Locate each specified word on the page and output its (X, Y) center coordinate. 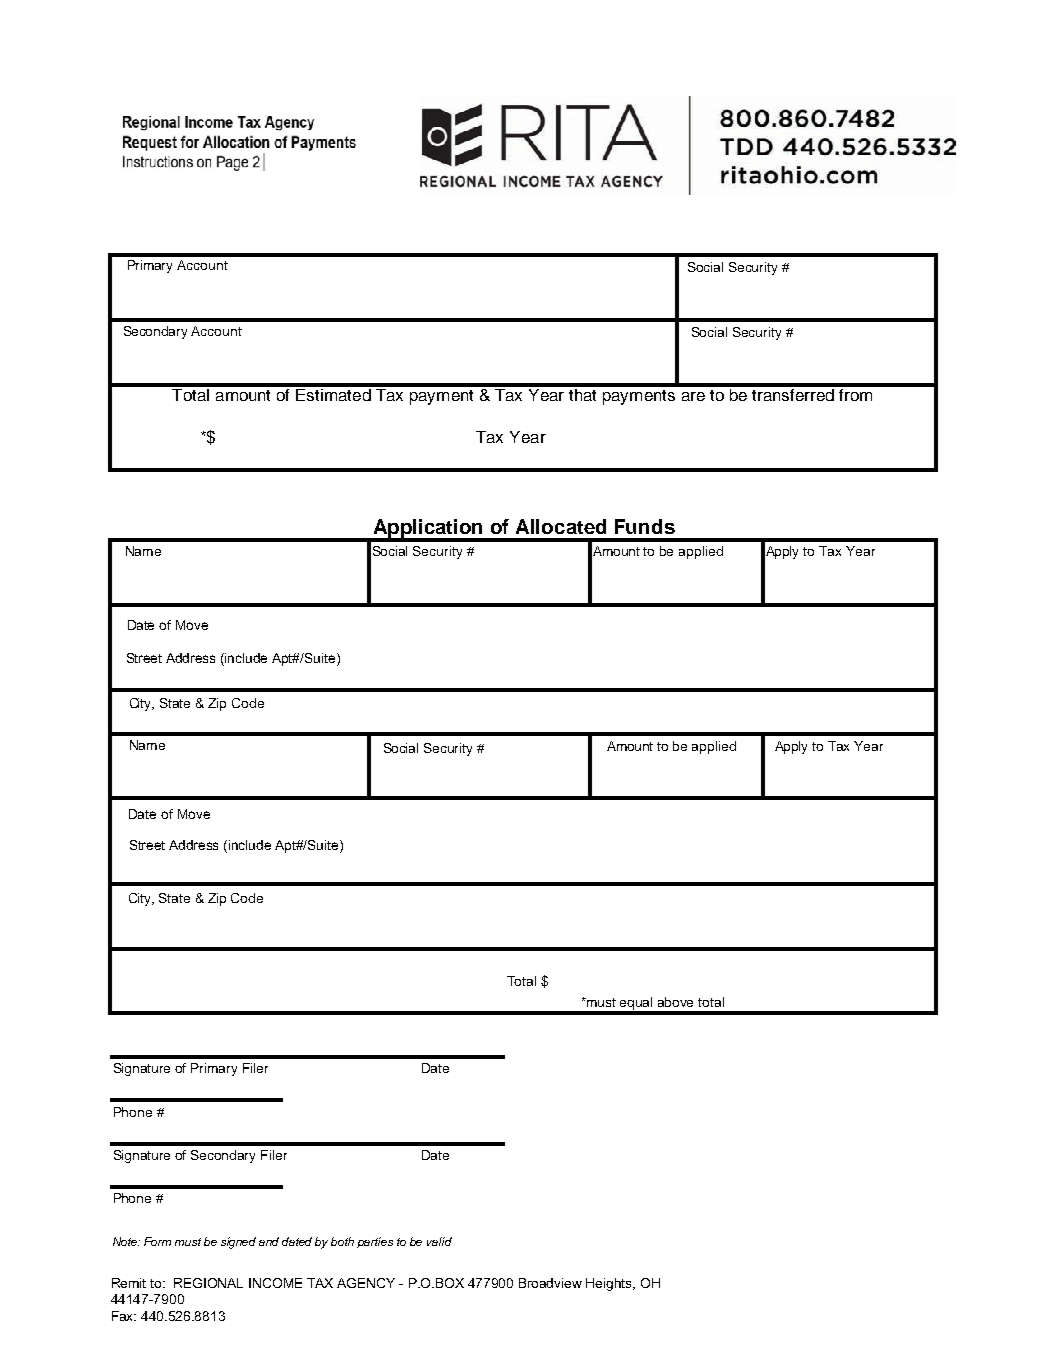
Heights (610, 1284)
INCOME (275, 1283)
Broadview (550, 1283)
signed (238, 1243)
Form (157, 1241)
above (675, 1002)
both (342, 1241)
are (693, 396)
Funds (645, 526)
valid (439, 1241)
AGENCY (366, 1283)
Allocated (561, 526)
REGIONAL (208, 1283)
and (269, 1241)
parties (375, 1242)
